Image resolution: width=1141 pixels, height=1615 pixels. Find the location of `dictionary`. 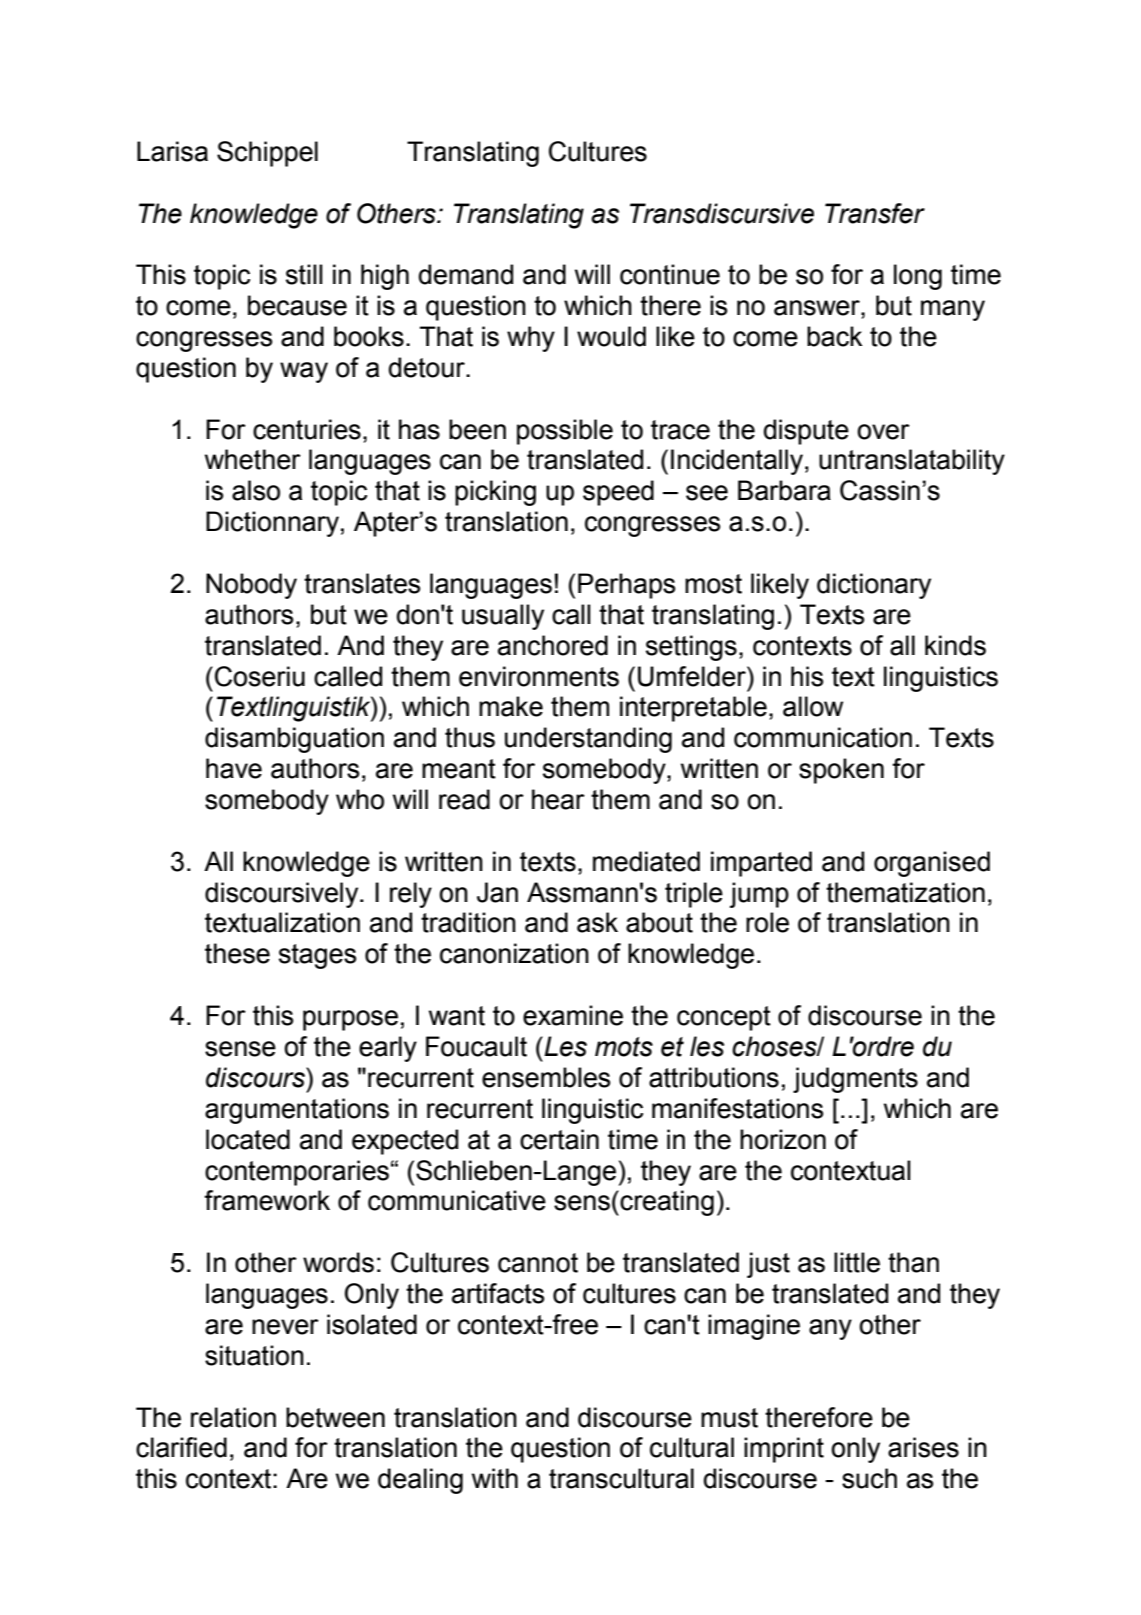

dictionary is located at coordinates (874, 586).
